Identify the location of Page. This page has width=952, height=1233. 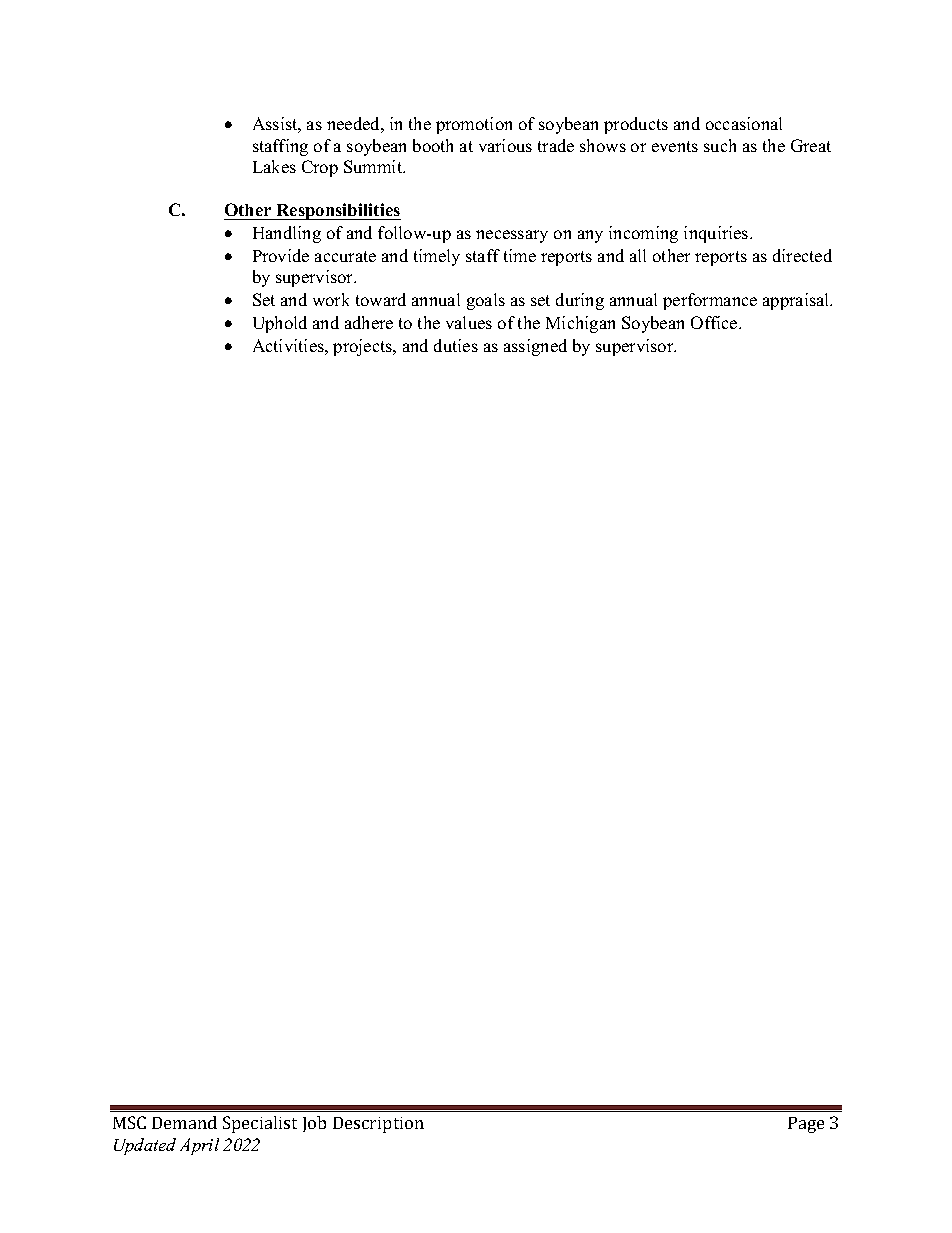
(806, 1125).
